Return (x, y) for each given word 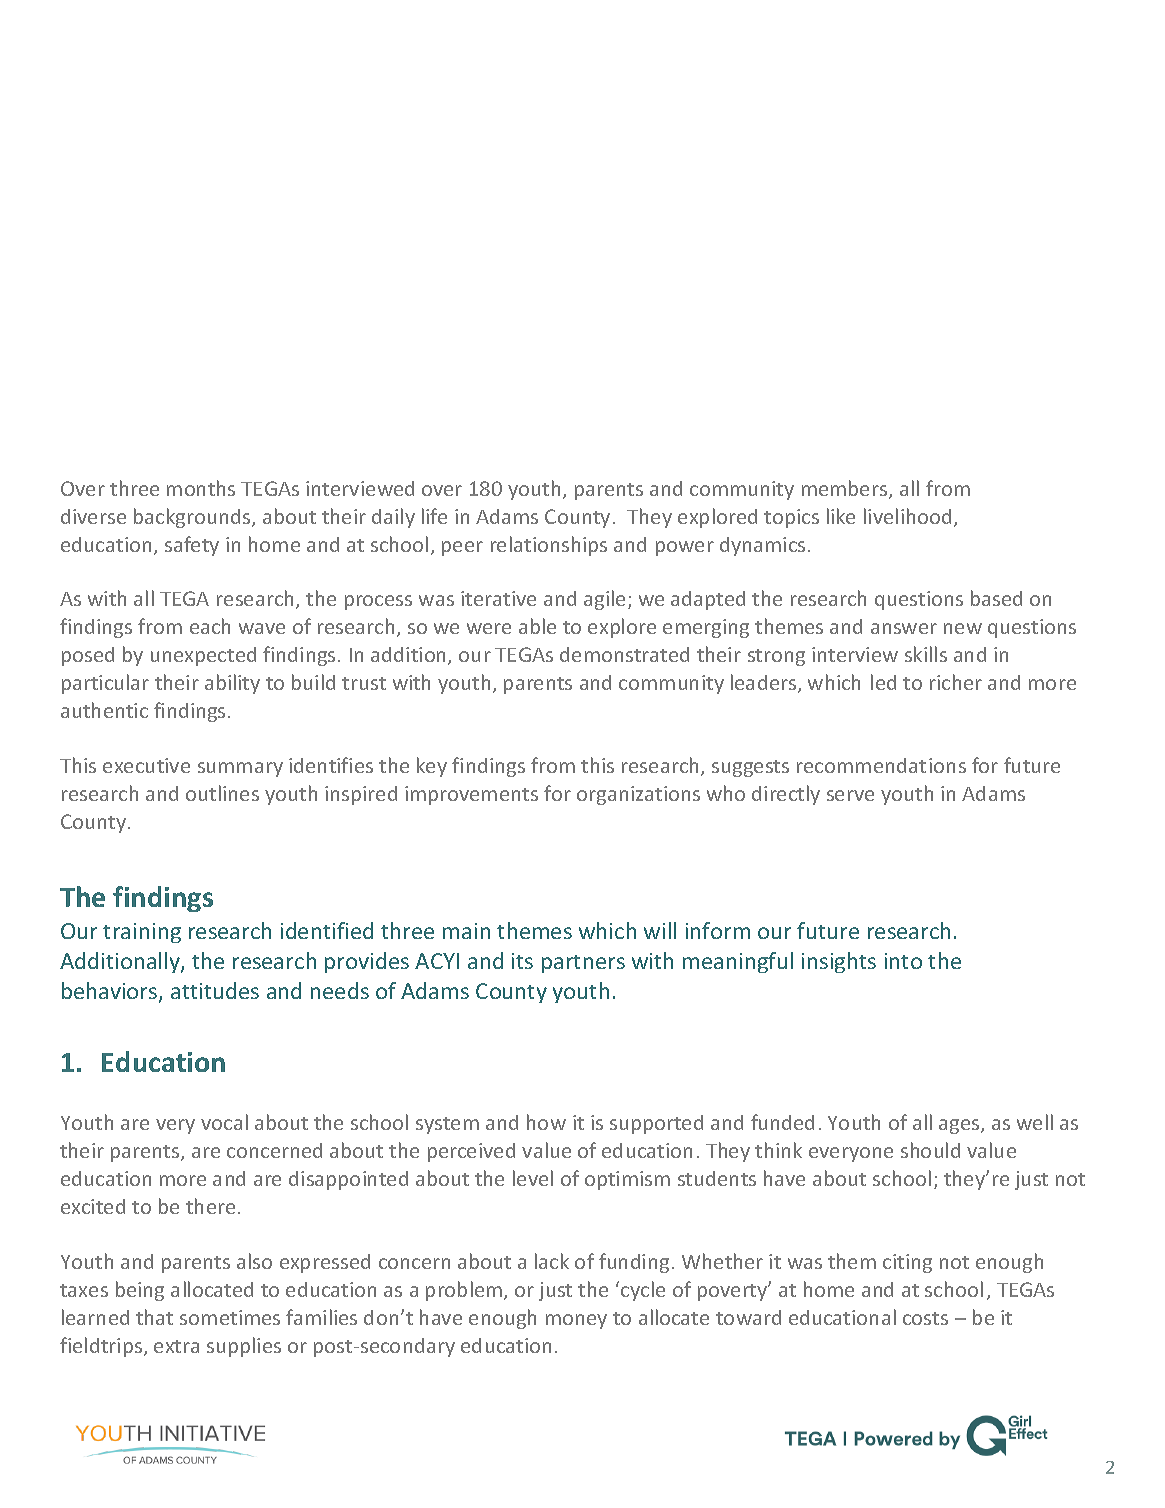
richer (956, 682)
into (903, 961)
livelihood (907, 516)
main (466, 931)
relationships (549, 546)
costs (925, 1318)
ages (960, 1126)
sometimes (230, 1317)
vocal (224, 1122)
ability (232, 684)
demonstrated (624, 654)
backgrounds (193, 518)
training (142, 933)
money (576, 1321)
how (546, 1122)
